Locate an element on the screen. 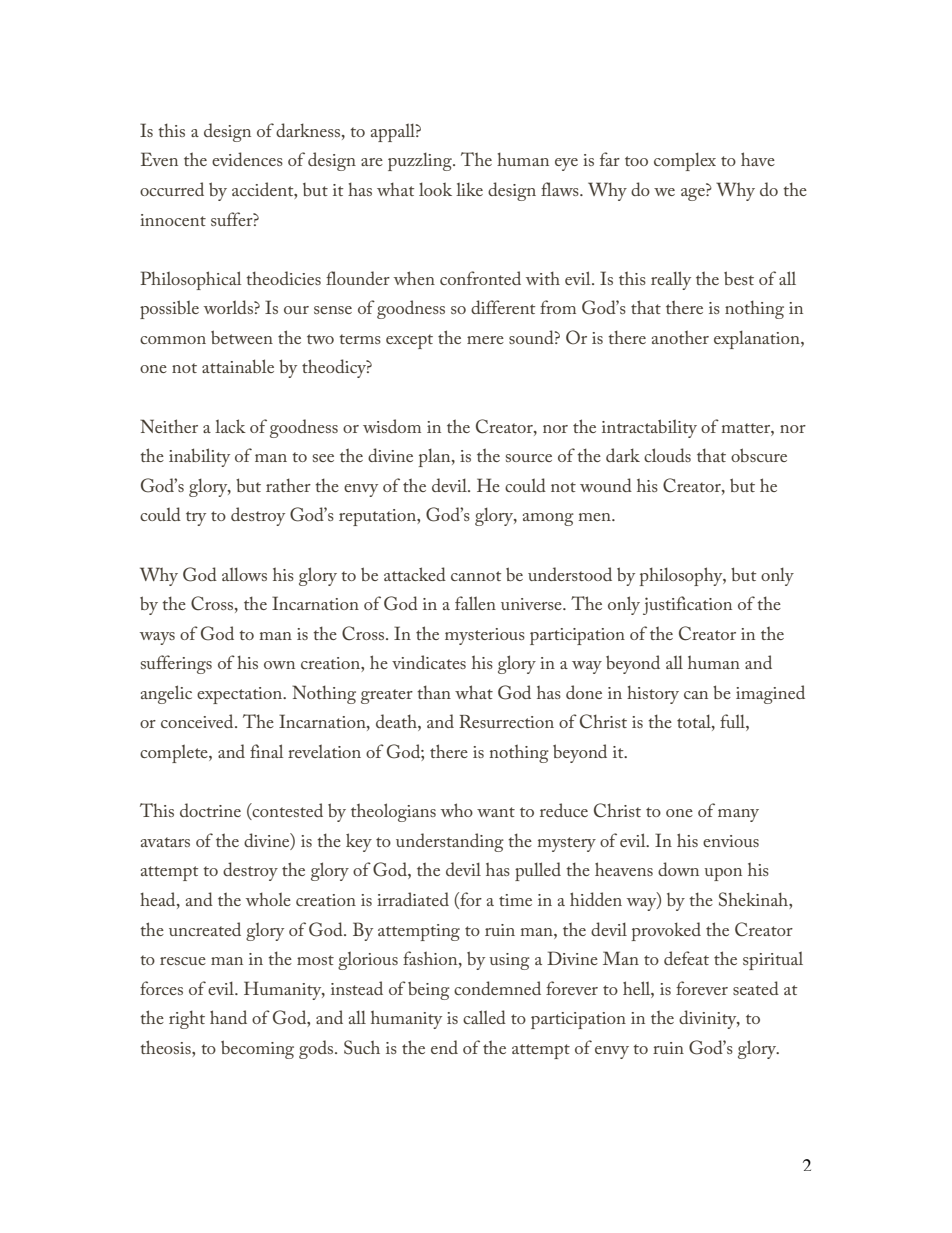  age is located at coordinates (694, 194).
